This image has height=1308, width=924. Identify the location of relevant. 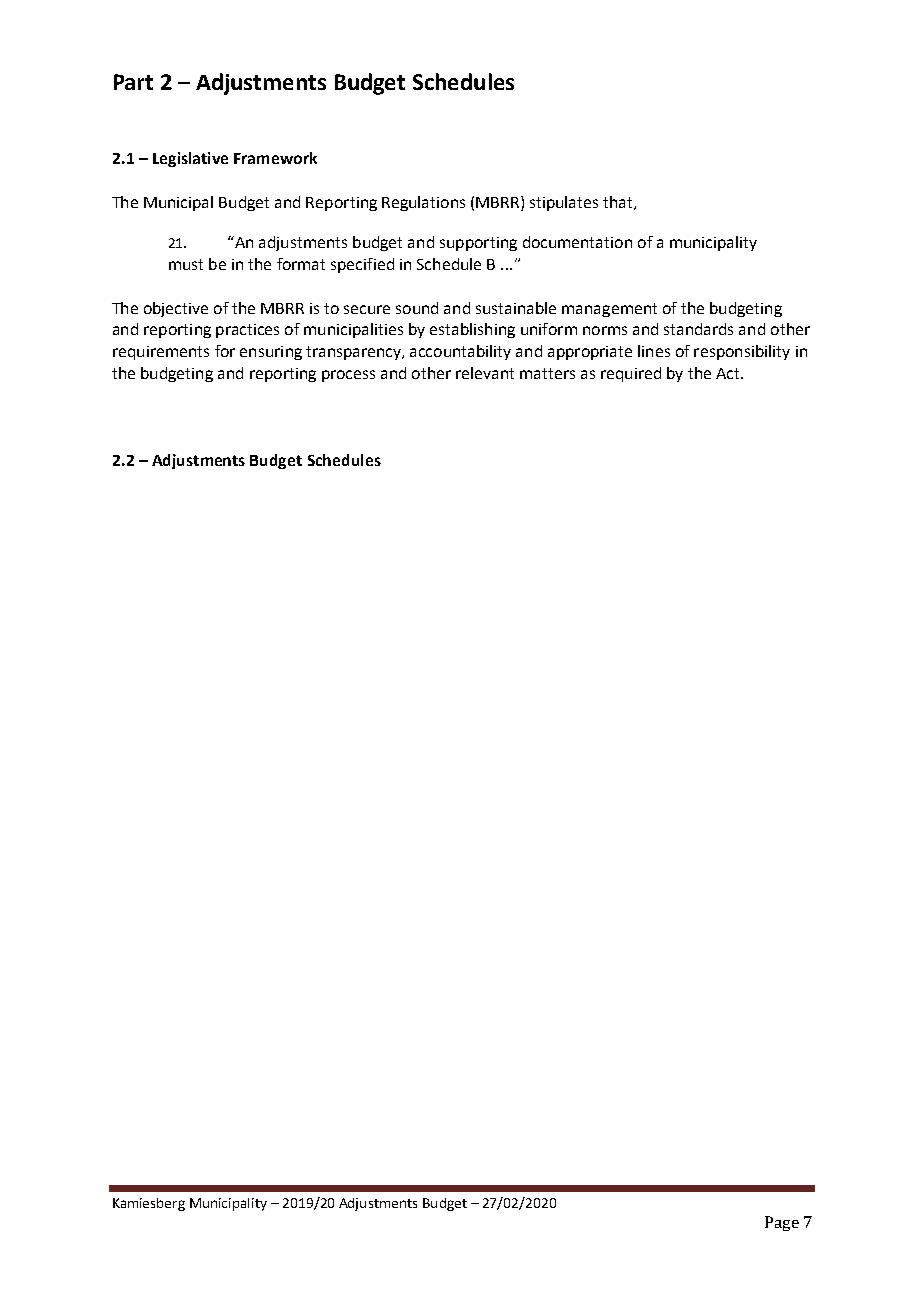
(485, 373).
